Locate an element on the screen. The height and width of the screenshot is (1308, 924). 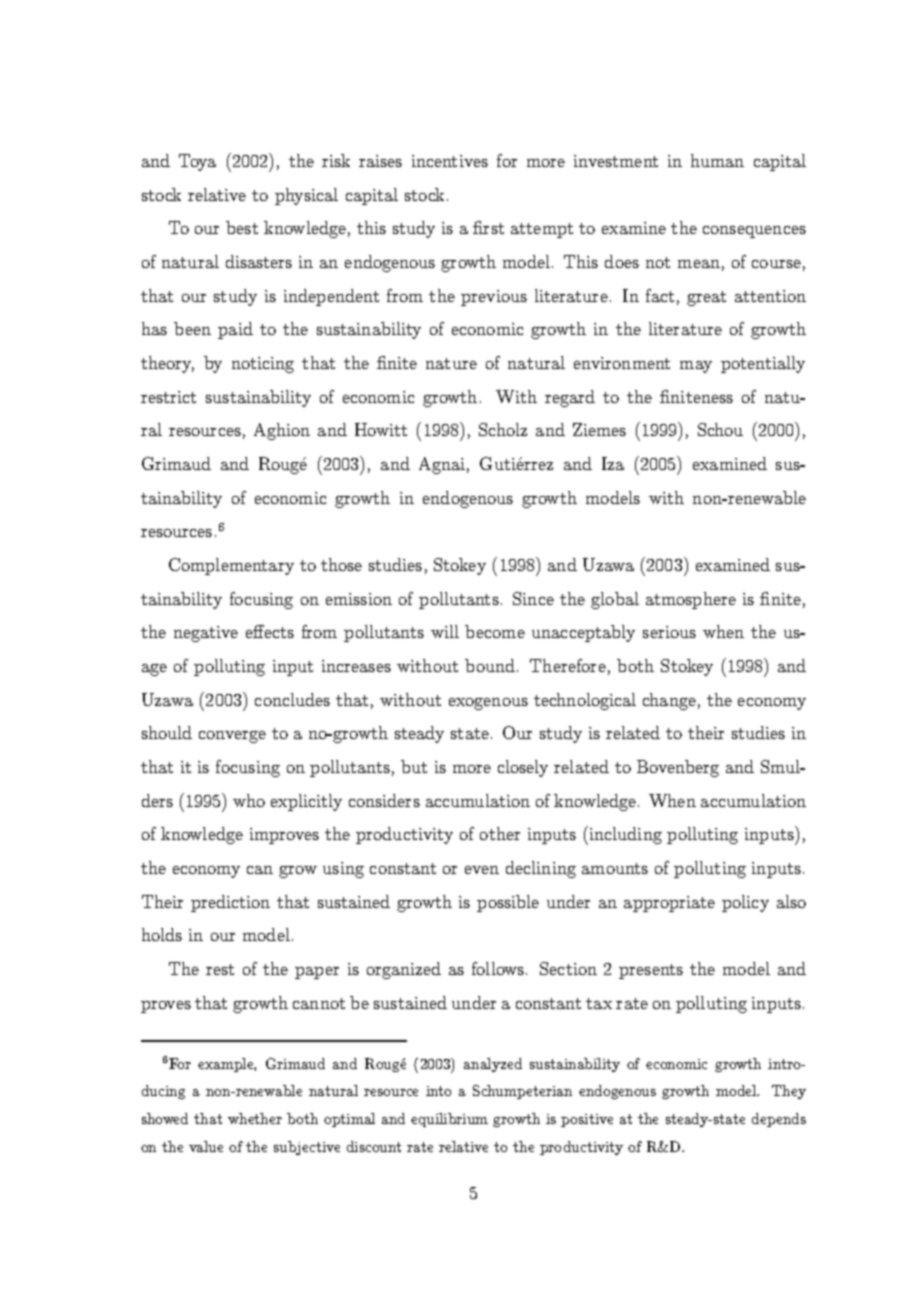
closely is located at coordinates (523, 768).
